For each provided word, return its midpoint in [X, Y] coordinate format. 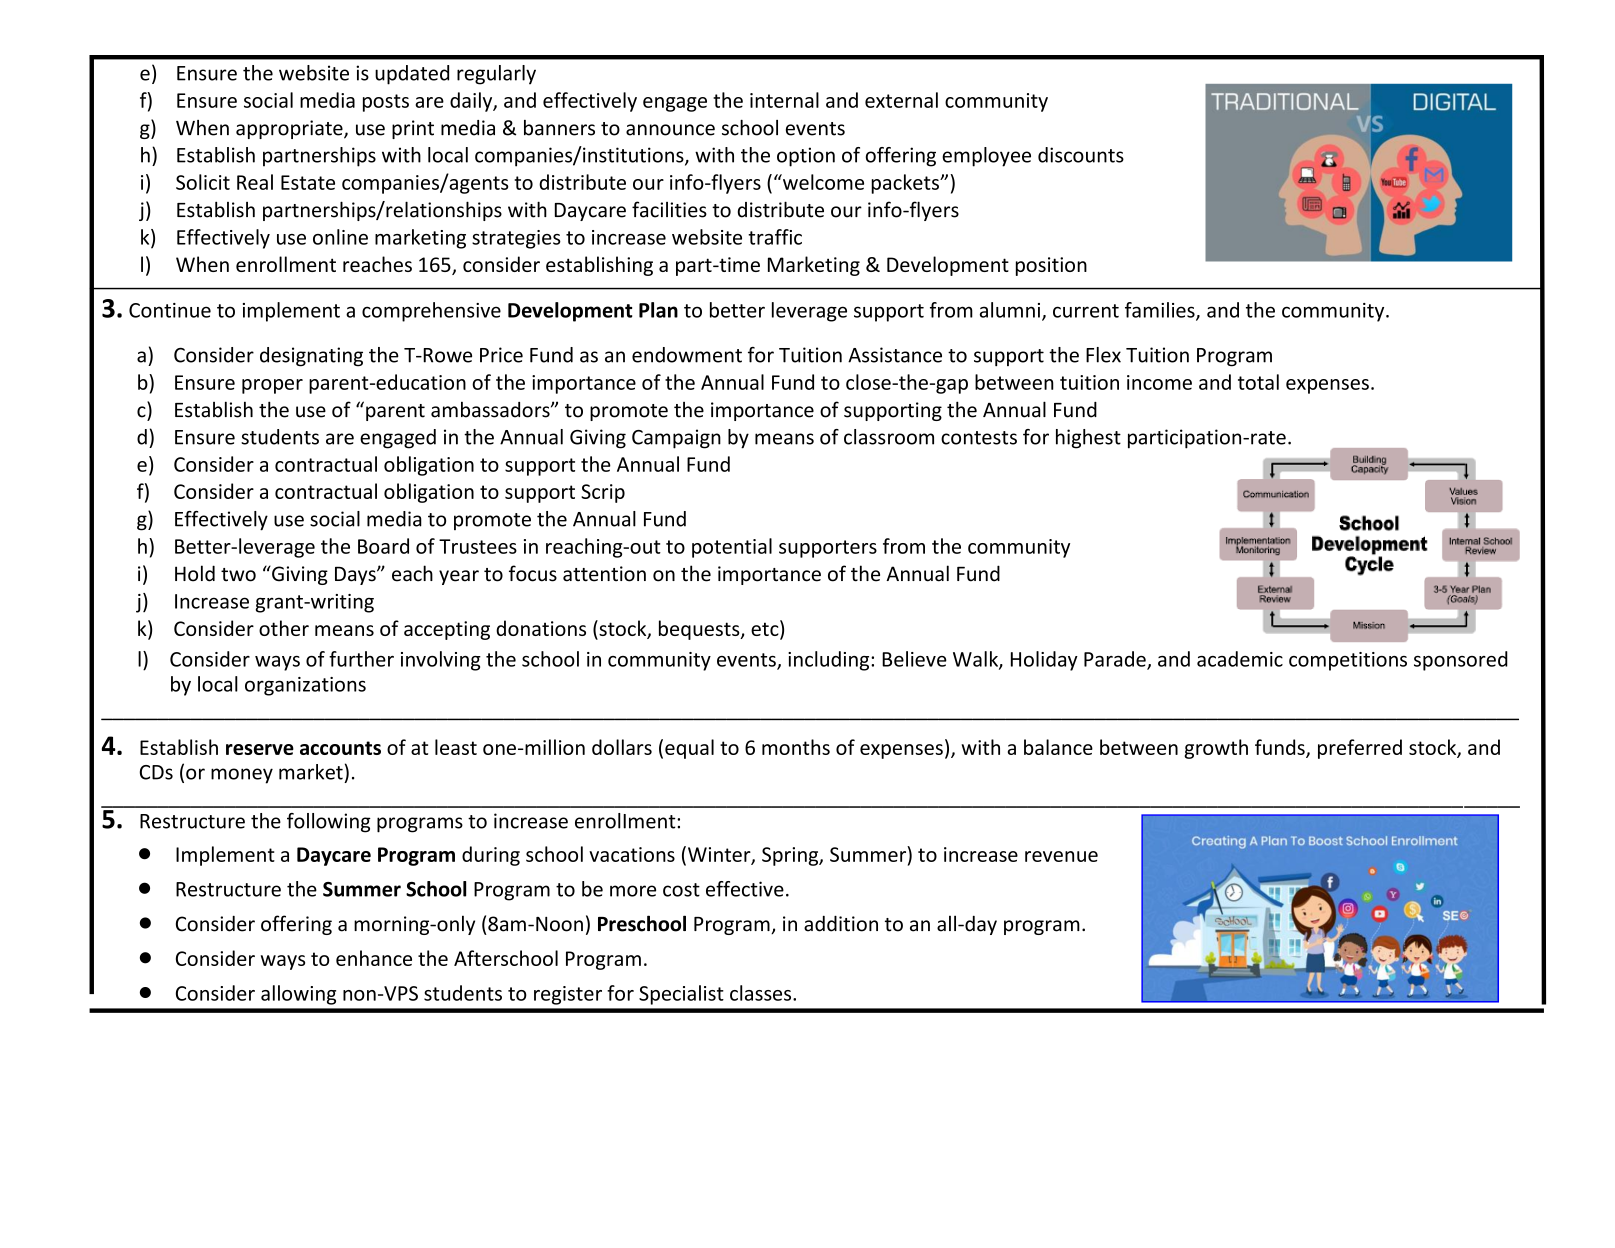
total [1258, 382]
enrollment [286, 264]
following [329, 823]
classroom [889, 437]
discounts [1081, 155]
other [284, 628]
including [830, 661]
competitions [1348, 661]
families [1161, 311]
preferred [1360, 749]
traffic [775, 237]
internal [784, 100]
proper [272, 386]
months [796, 747]
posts [386, 103]
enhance [374, 958]
